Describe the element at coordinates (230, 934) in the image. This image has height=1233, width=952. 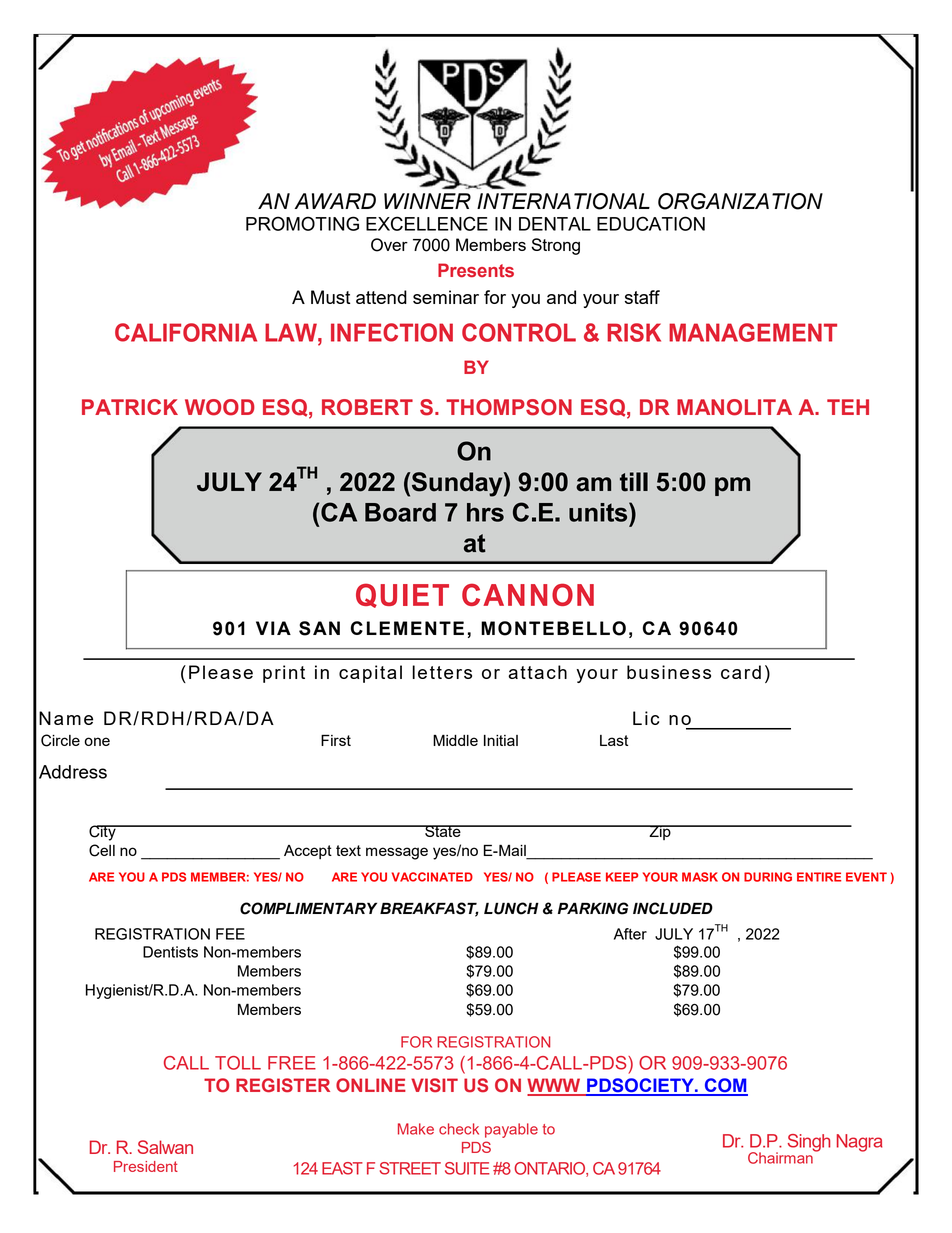
I see `FEE` at that location.
